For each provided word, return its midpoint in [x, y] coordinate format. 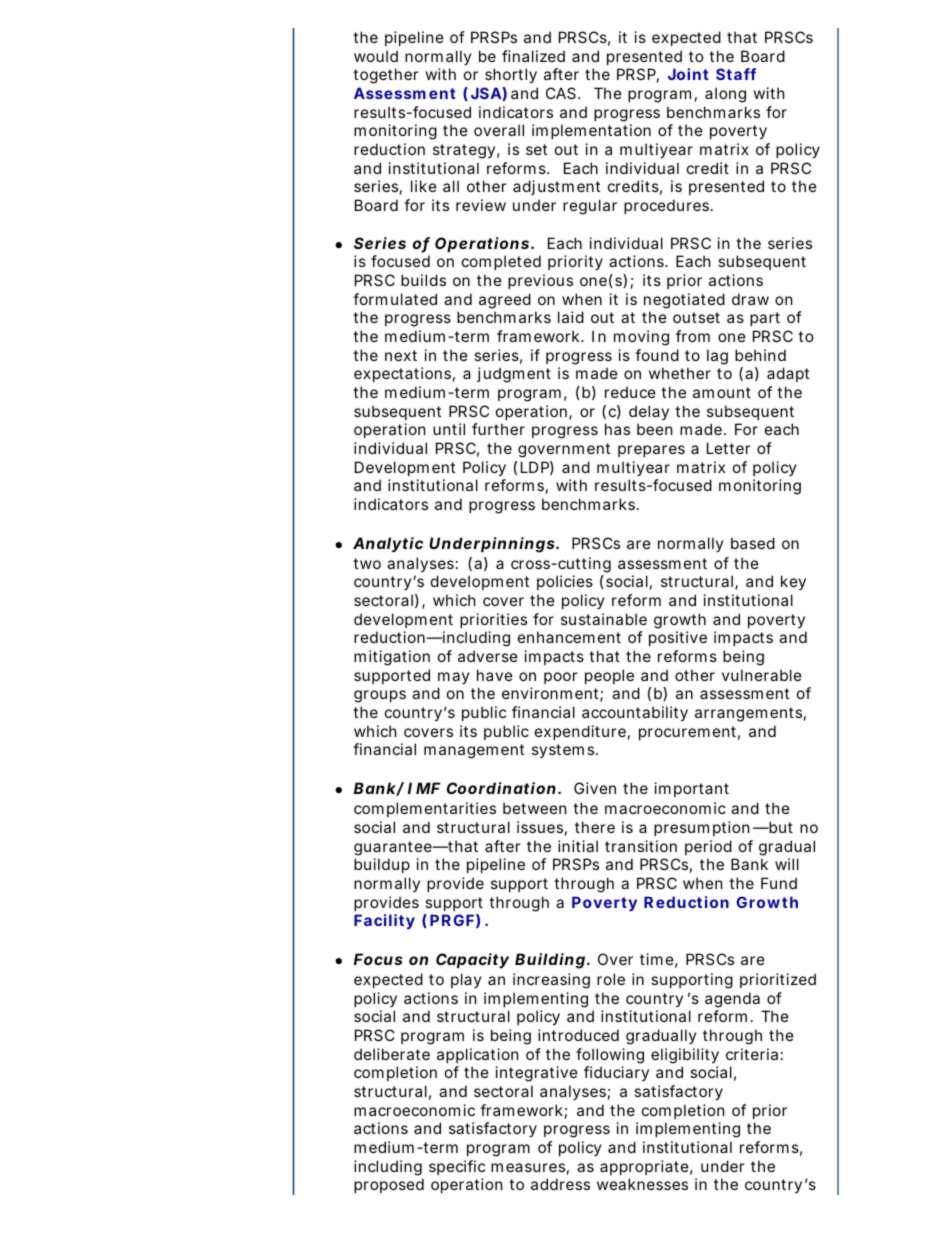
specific [457, 1167]
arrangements [750, 714]
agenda [732, 1000]
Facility [384, 921]
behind [760, 355]
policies [565, 582]
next [401, 355]
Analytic [388, 544]
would [376, 56]
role [611, 979]
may [454, 678]
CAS [563, 93]
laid [571, 317]
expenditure [582, 732]
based [753, 543]
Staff [736, 74]
